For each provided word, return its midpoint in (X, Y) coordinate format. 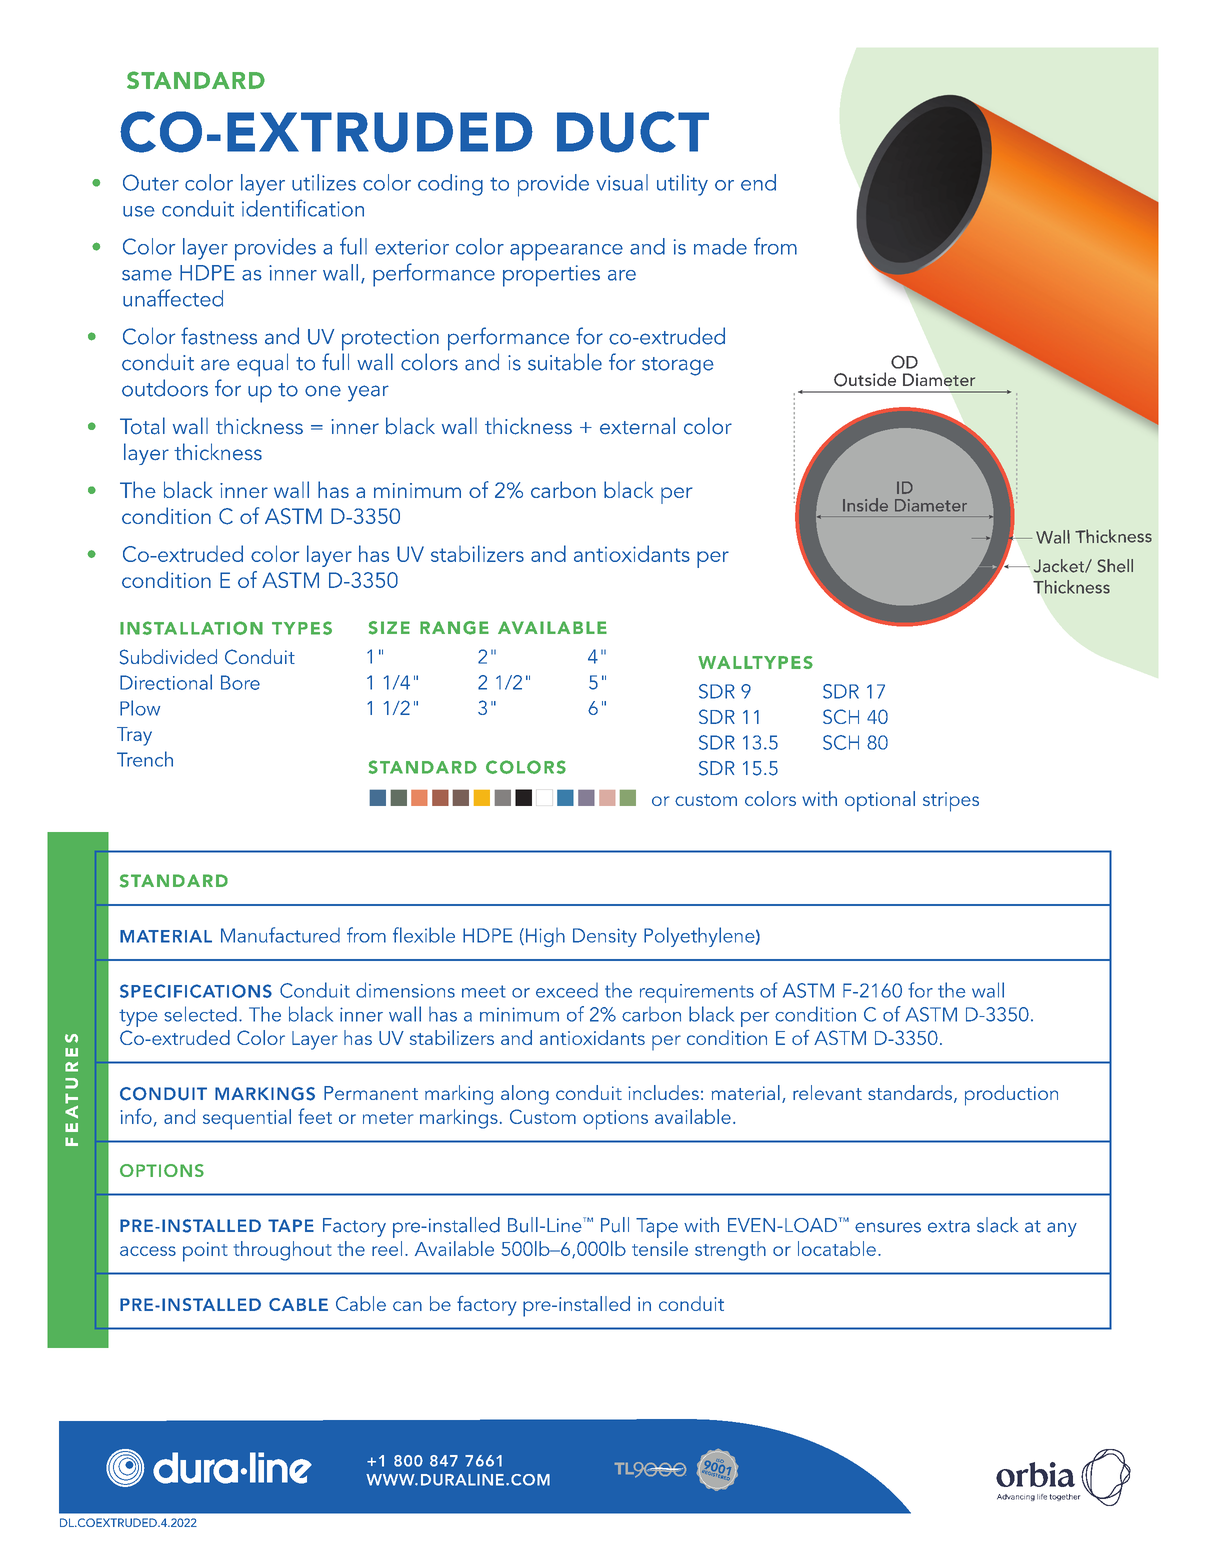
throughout (283, 1251)
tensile (660, 1248)
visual (622, 182)
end (758, 182)
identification (303, 208)
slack (997, 1225)
